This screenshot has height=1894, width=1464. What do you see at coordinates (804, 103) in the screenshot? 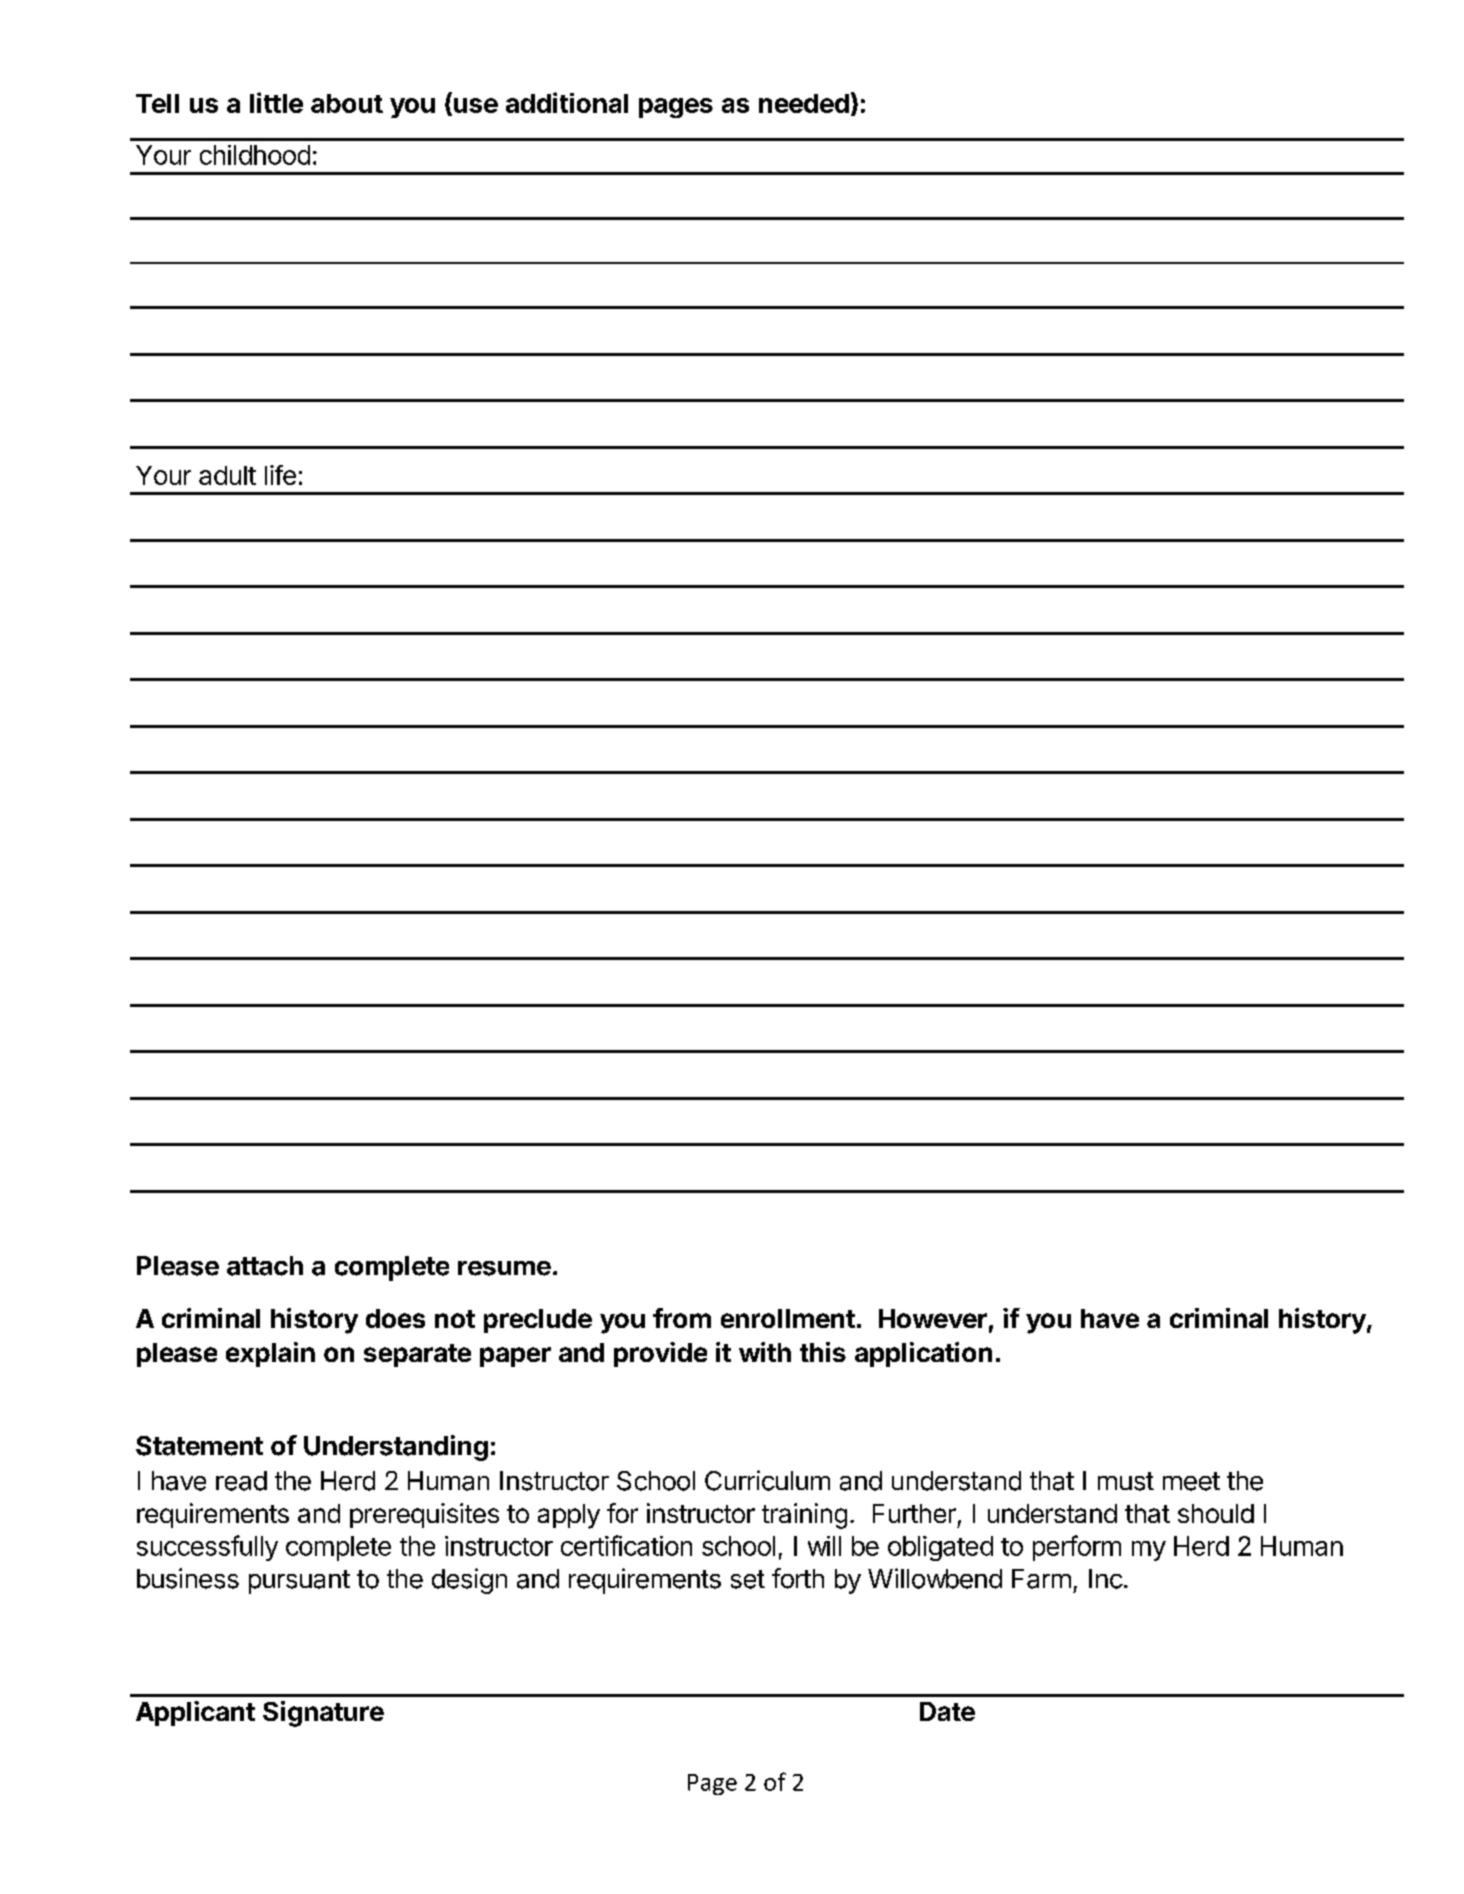
I see `needed` at bounding box center [804, 103].
